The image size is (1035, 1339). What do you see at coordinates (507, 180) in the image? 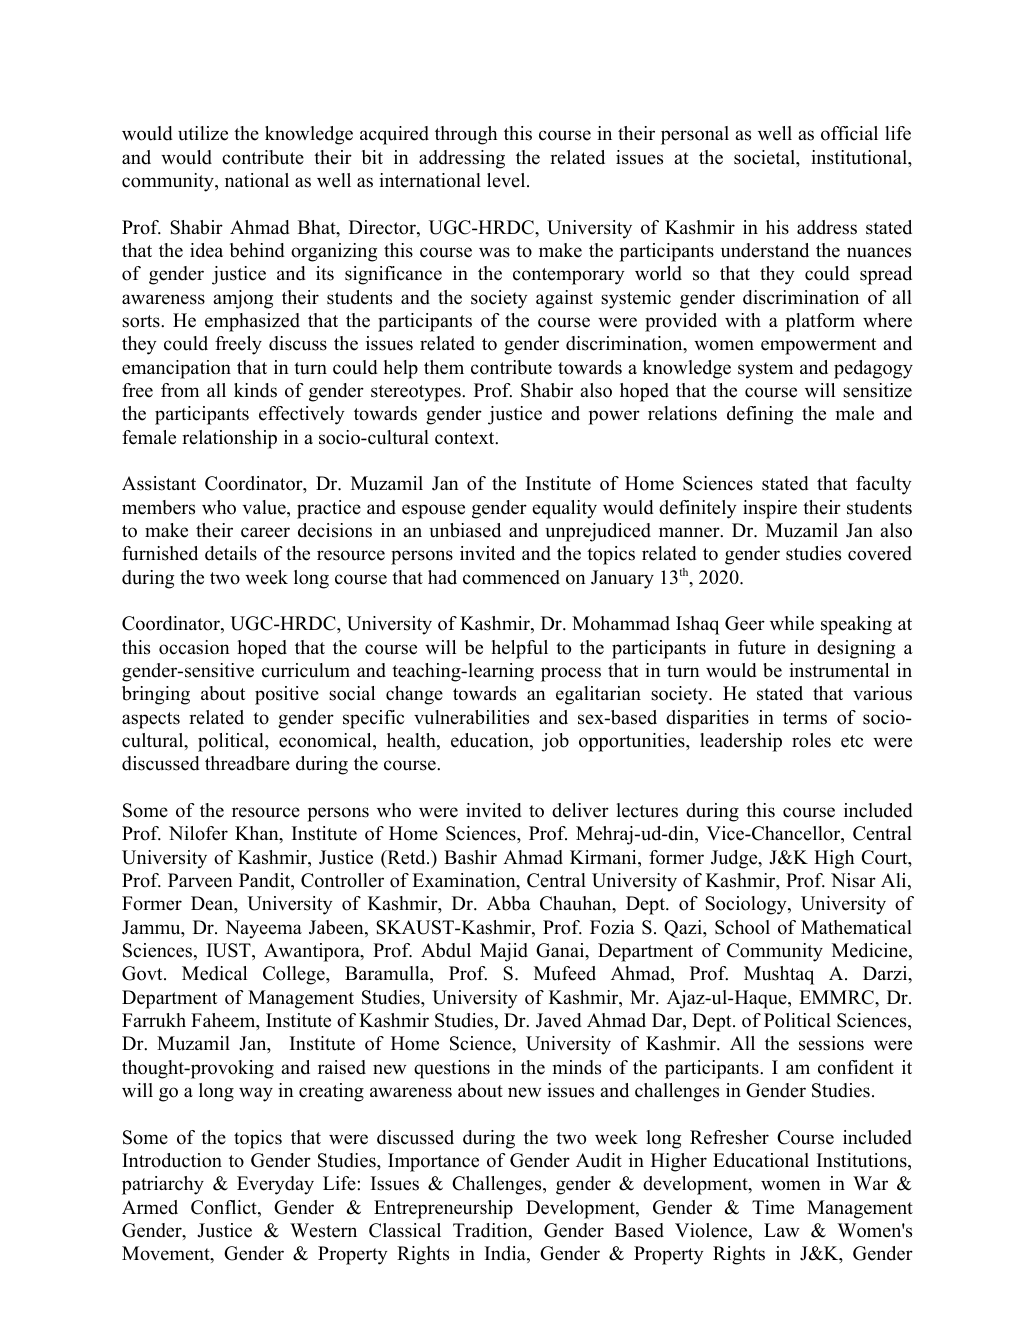
I see `level` at bounding box center [507, 180].
